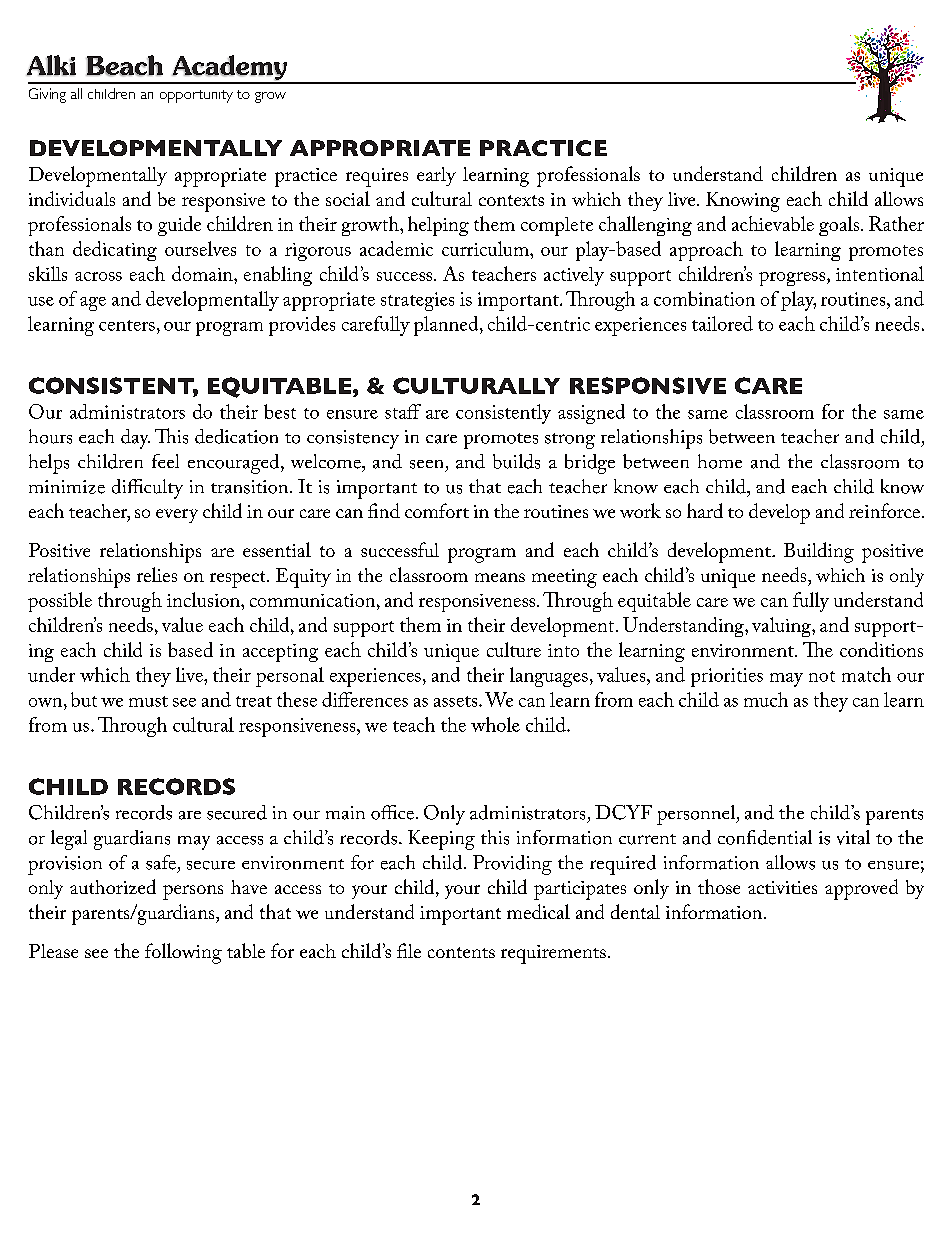 This page has width=952, height=1233. What do you see at coordinates (511, 200) in the page?
I see `contexts` at bounding box center [511, 200].
